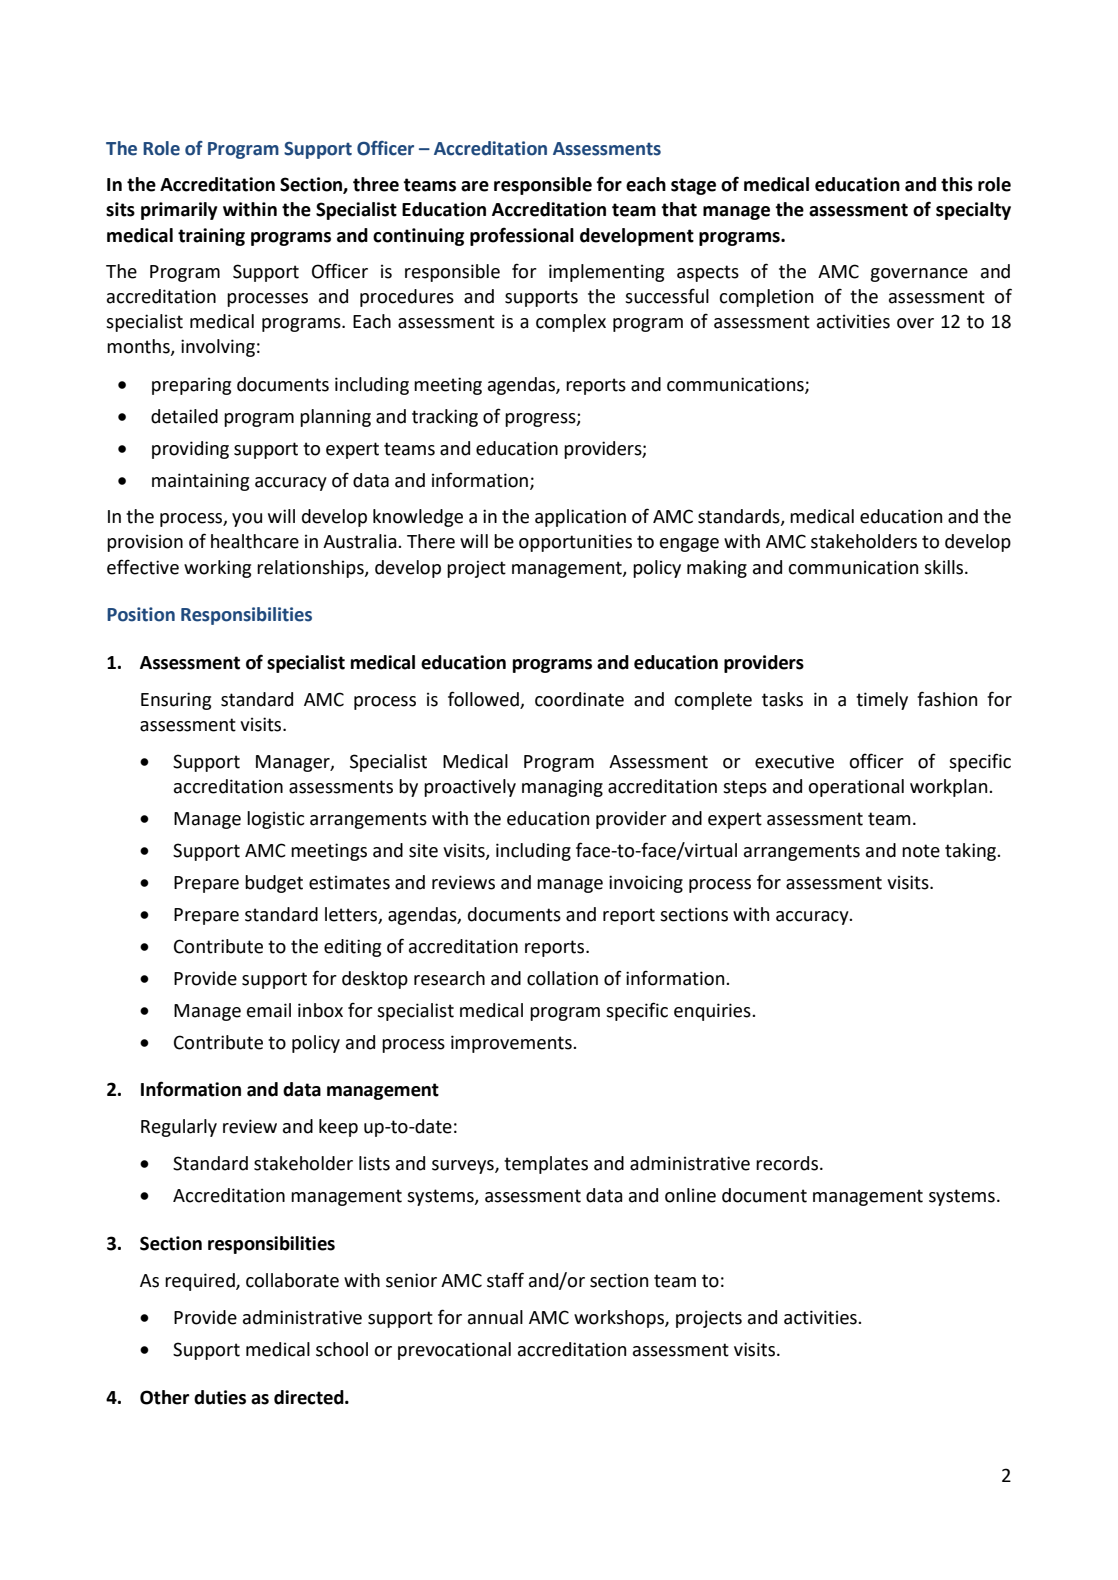 The width and height of the document is (1118, 1580). I want to click on online, so click(690, 1195).
